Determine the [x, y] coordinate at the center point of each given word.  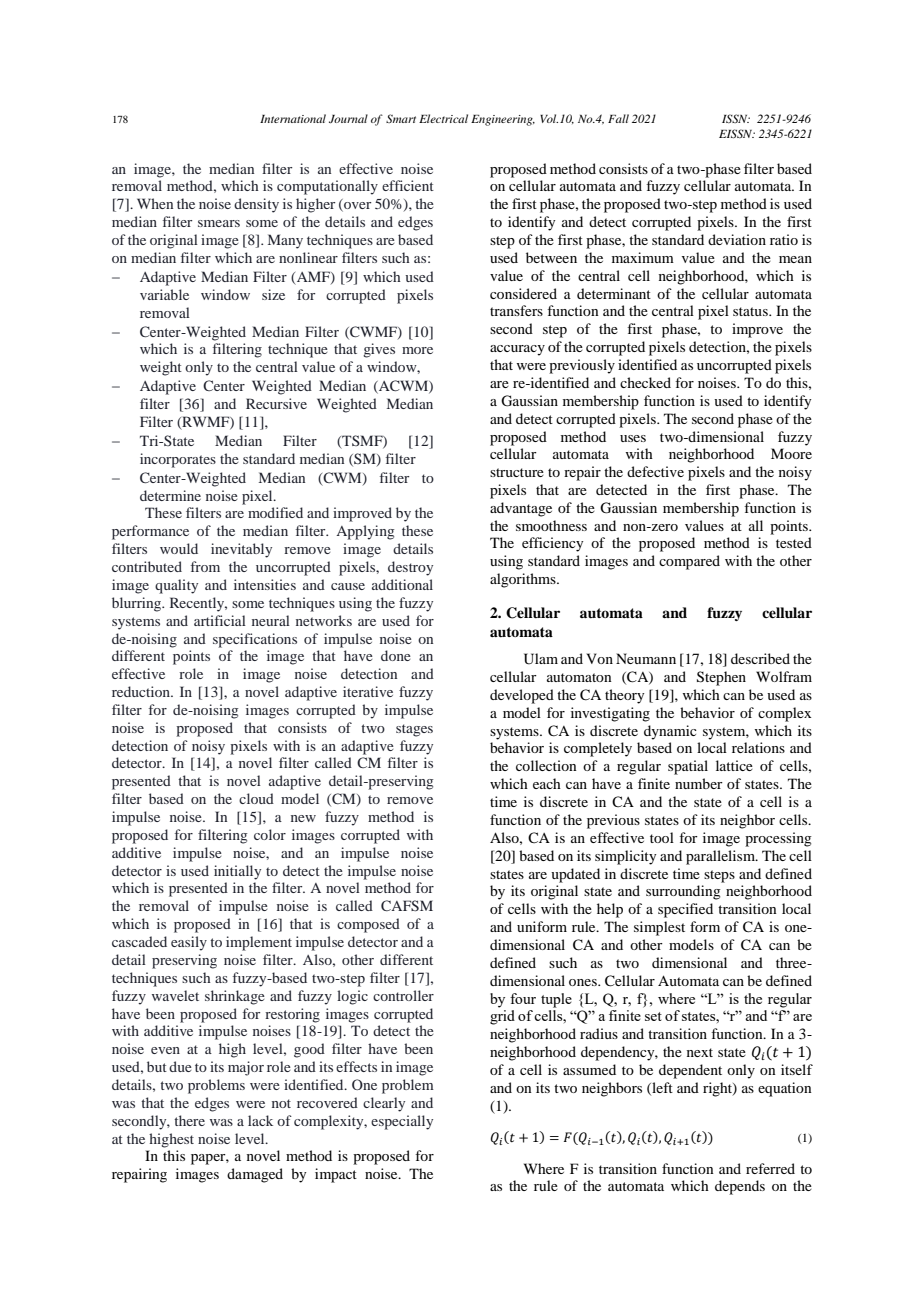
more [417, 350]
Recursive [276, 403]
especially [402, 1122]
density [256, 205]
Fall [618, 118]
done [396, 655]
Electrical [443, 118]
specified [685, 910]
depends [740, 1187]
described [760, 658]
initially [237, 872]
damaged [255, 1175]
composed [368, 925]
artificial [220, 620]
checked [645, 382]
